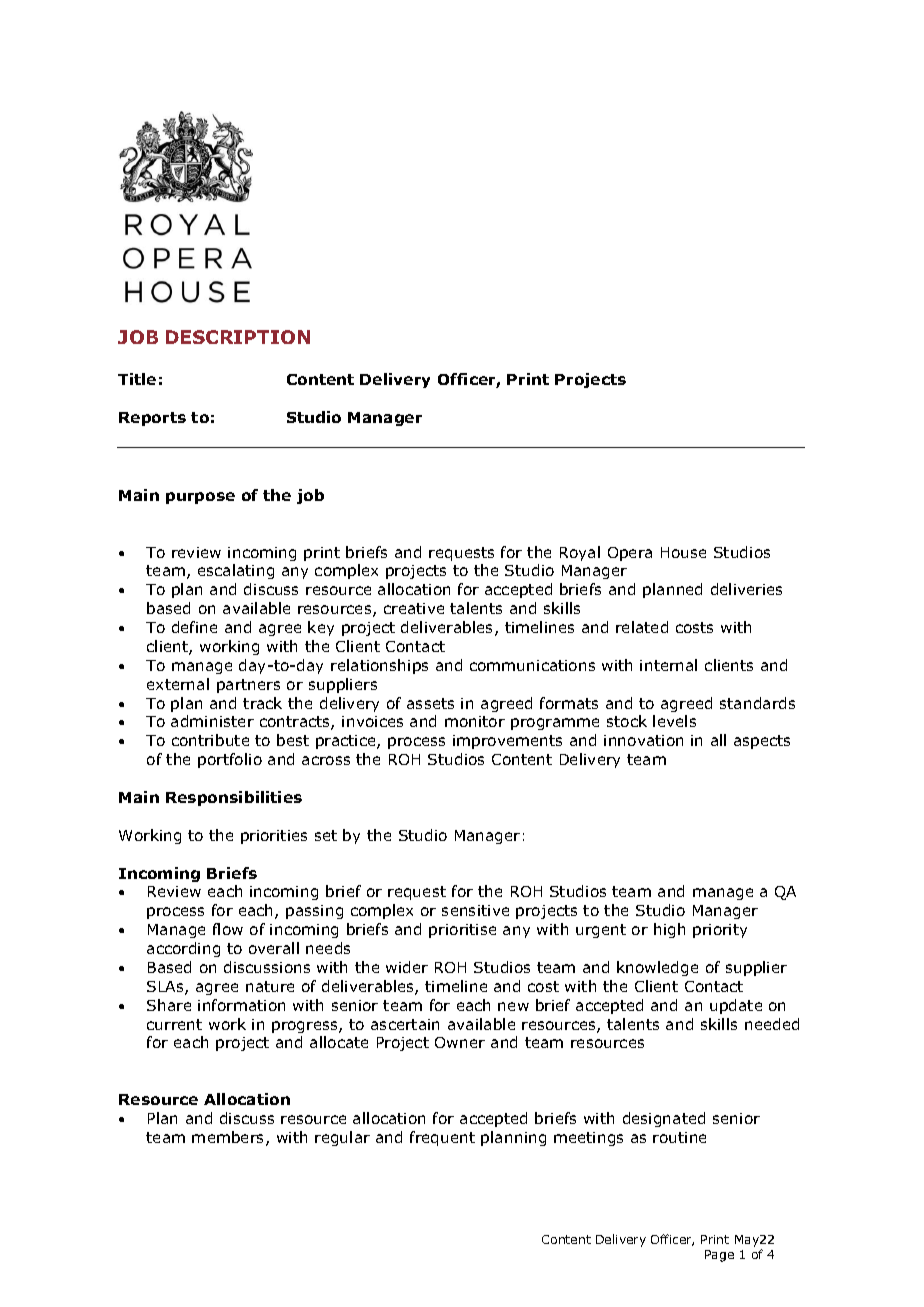  What do you see at coordinates (194, 627) in the image?
I see `define` at bounding box center [194, 627].
